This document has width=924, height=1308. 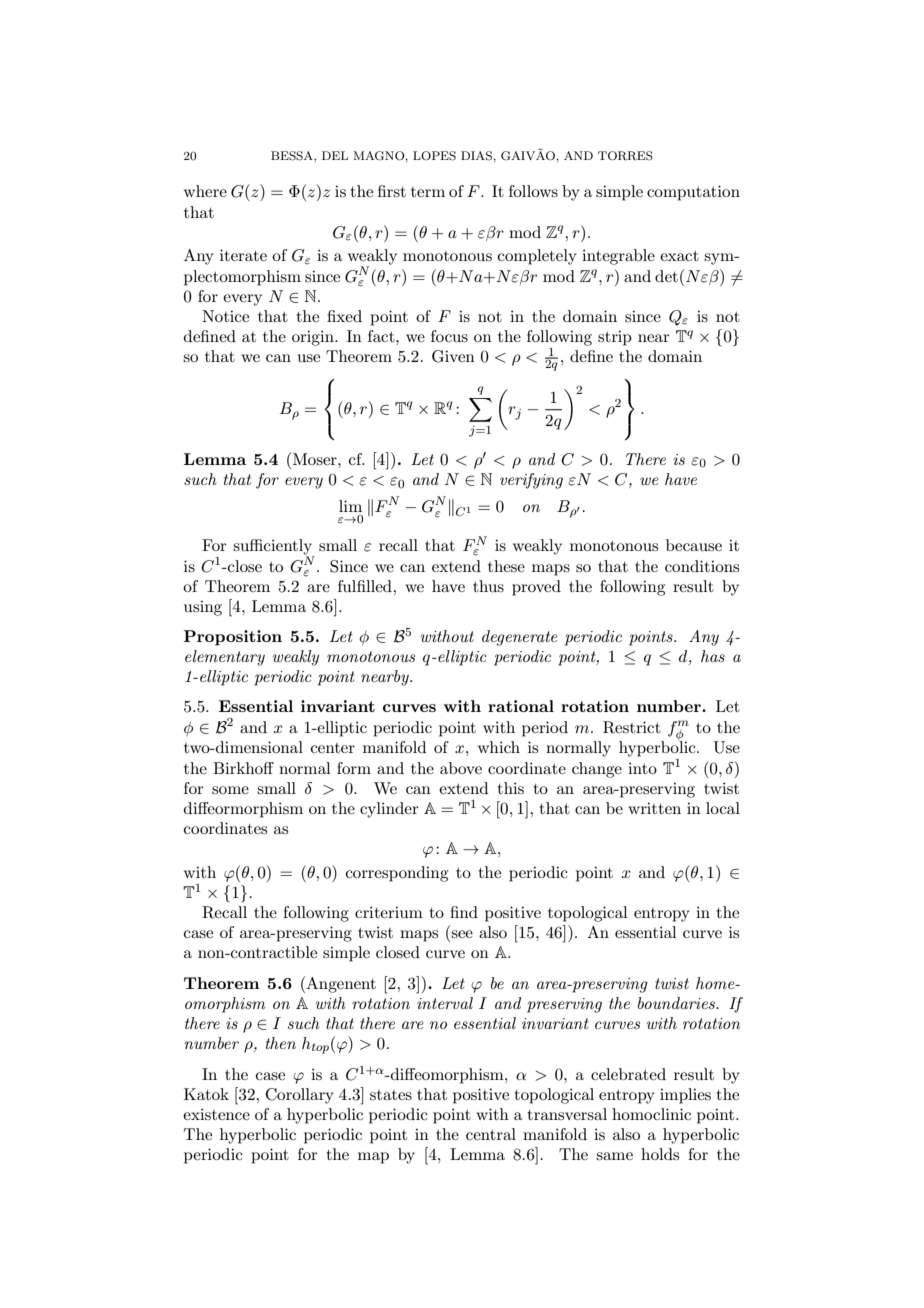 What do you see at coordinates (230, 790) in the document?
I see `some` at bounding box center [230, 790].
